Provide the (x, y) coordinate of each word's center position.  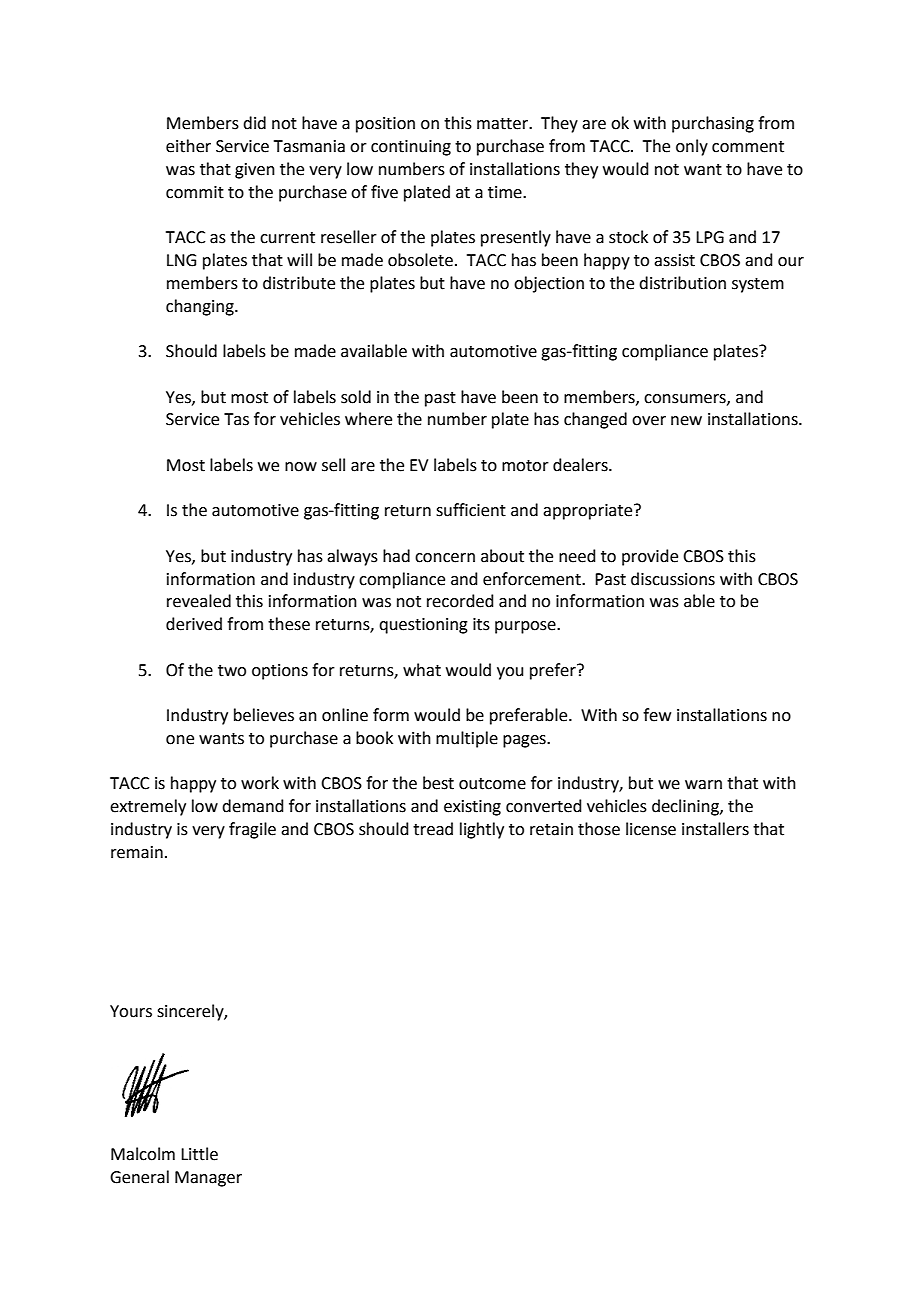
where (368, 419)
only (692, 147)
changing (201, 307)
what (422, 670)
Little (199, 1154)
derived (194, 624)
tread (433, 829)
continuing (411, 148)
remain (137, 852)
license (651, 829)
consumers (686, 399)
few (657, 715)
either (188, 146)
